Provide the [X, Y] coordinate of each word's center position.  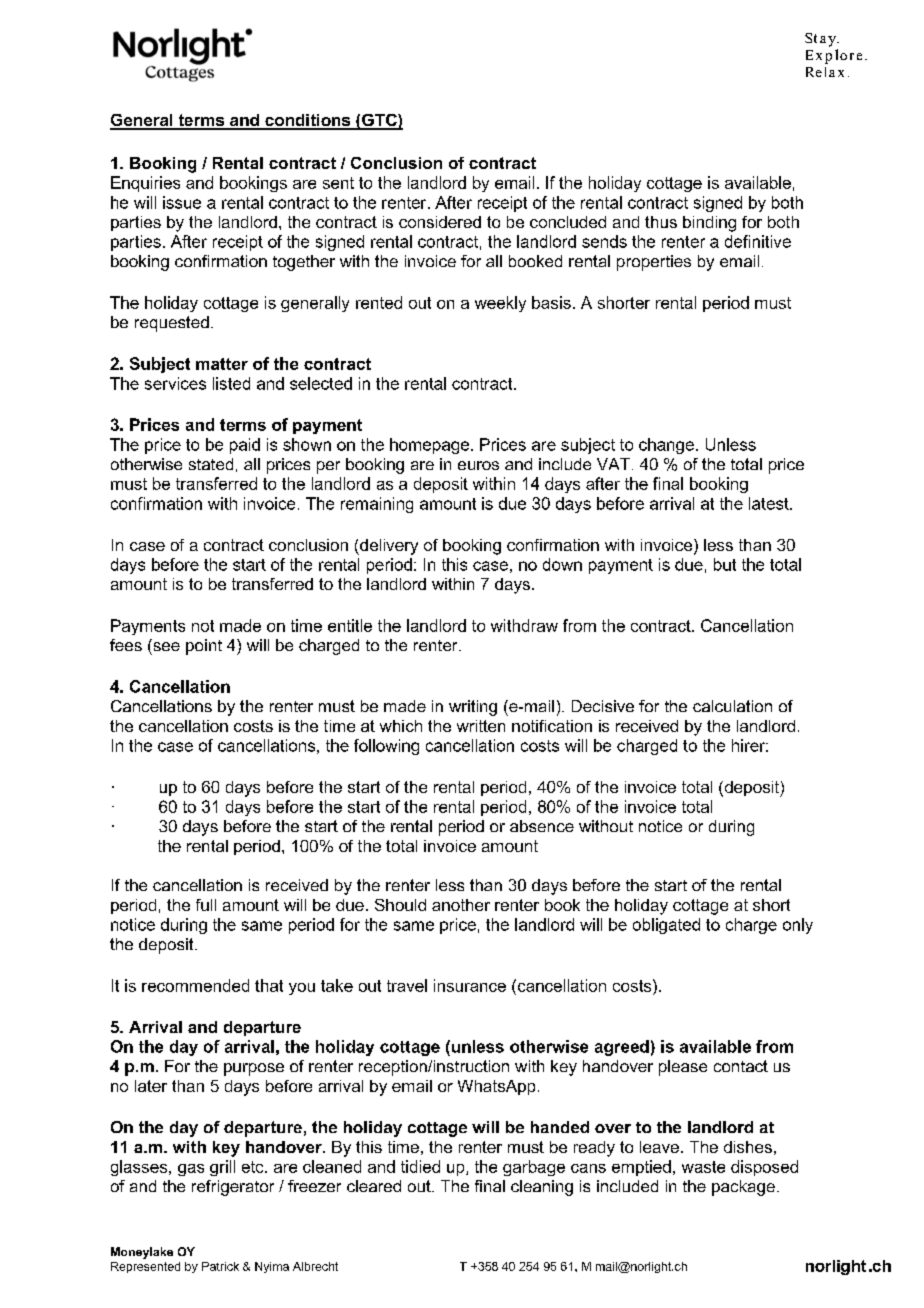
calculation [732, 706]
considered [440, 222]
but [725, 564]
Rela [820, 72]
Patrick [220, 1266]
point [204, 647]
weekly [500, 304]
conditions [308, 121]
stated [211, 464]
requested [172, 324]
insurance [470, 985]
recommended [195, 985]
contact [741, 1066]
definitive [758, 241]
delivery [388, 547]
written [481, 726]
